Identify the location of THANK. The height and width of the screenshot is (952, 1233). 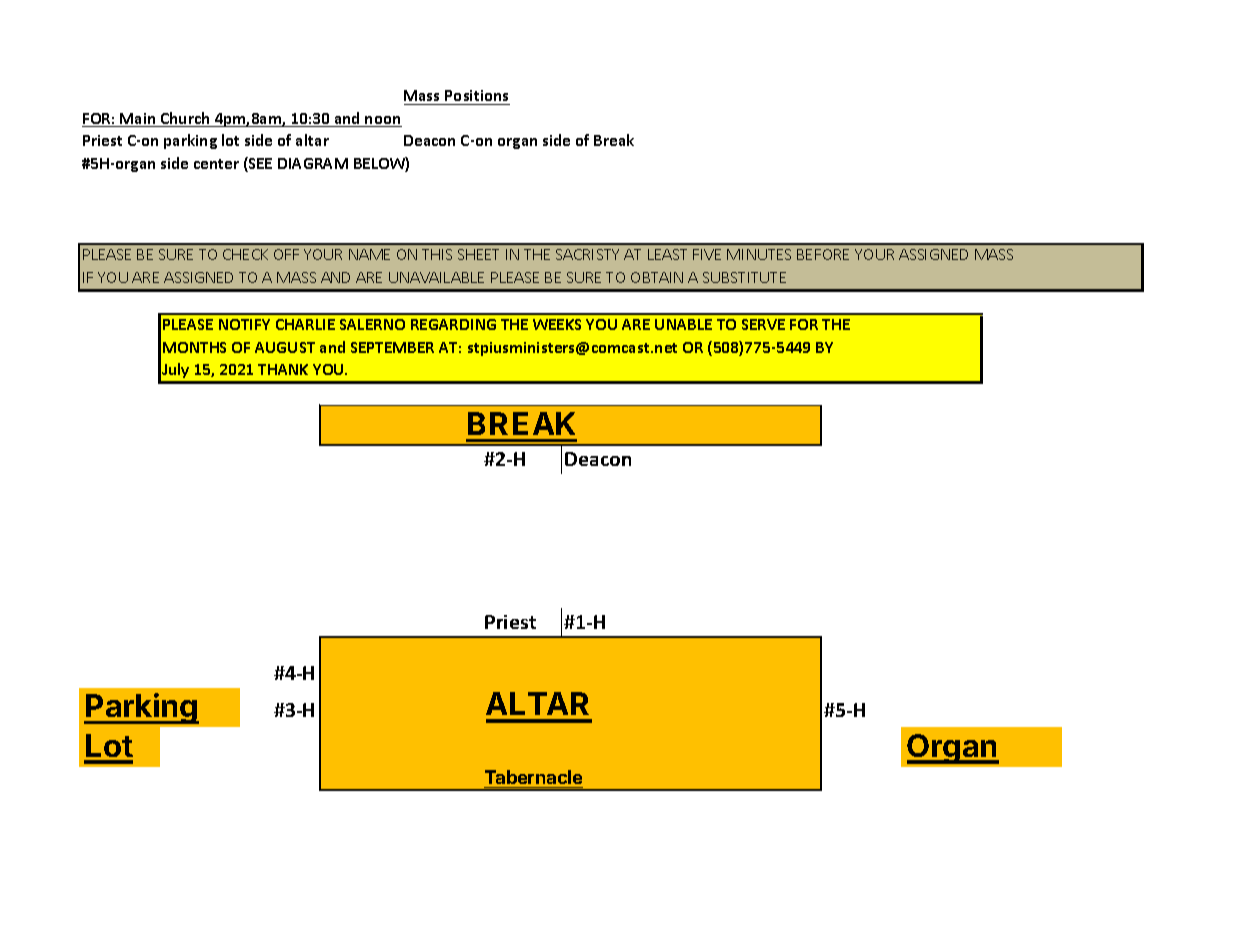
(283, 369).
